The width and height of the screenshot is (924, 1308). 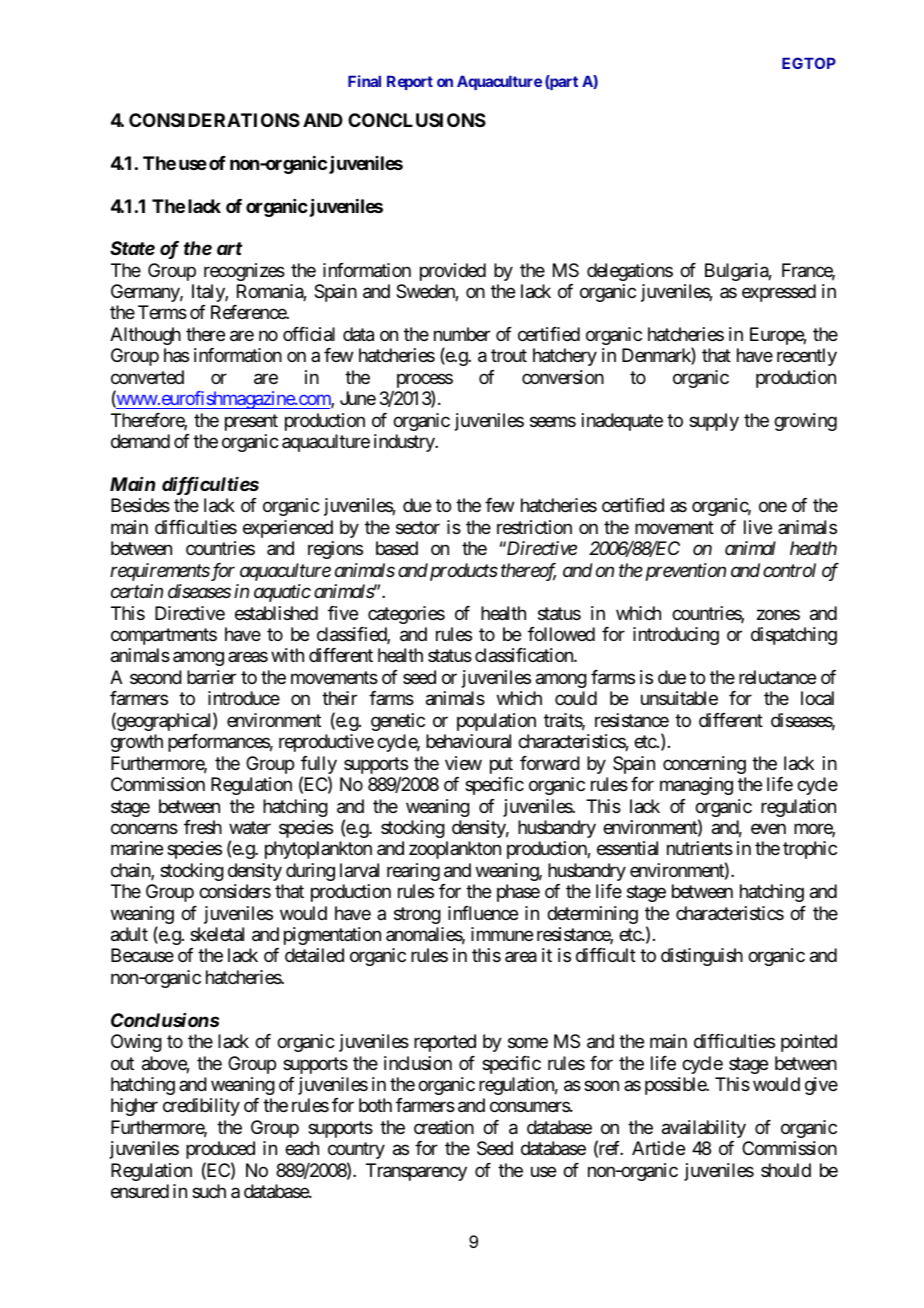 What do you see at coordinates (714, 422) in the screenshot?
I see `supply` at bounding box center [714, 422].
